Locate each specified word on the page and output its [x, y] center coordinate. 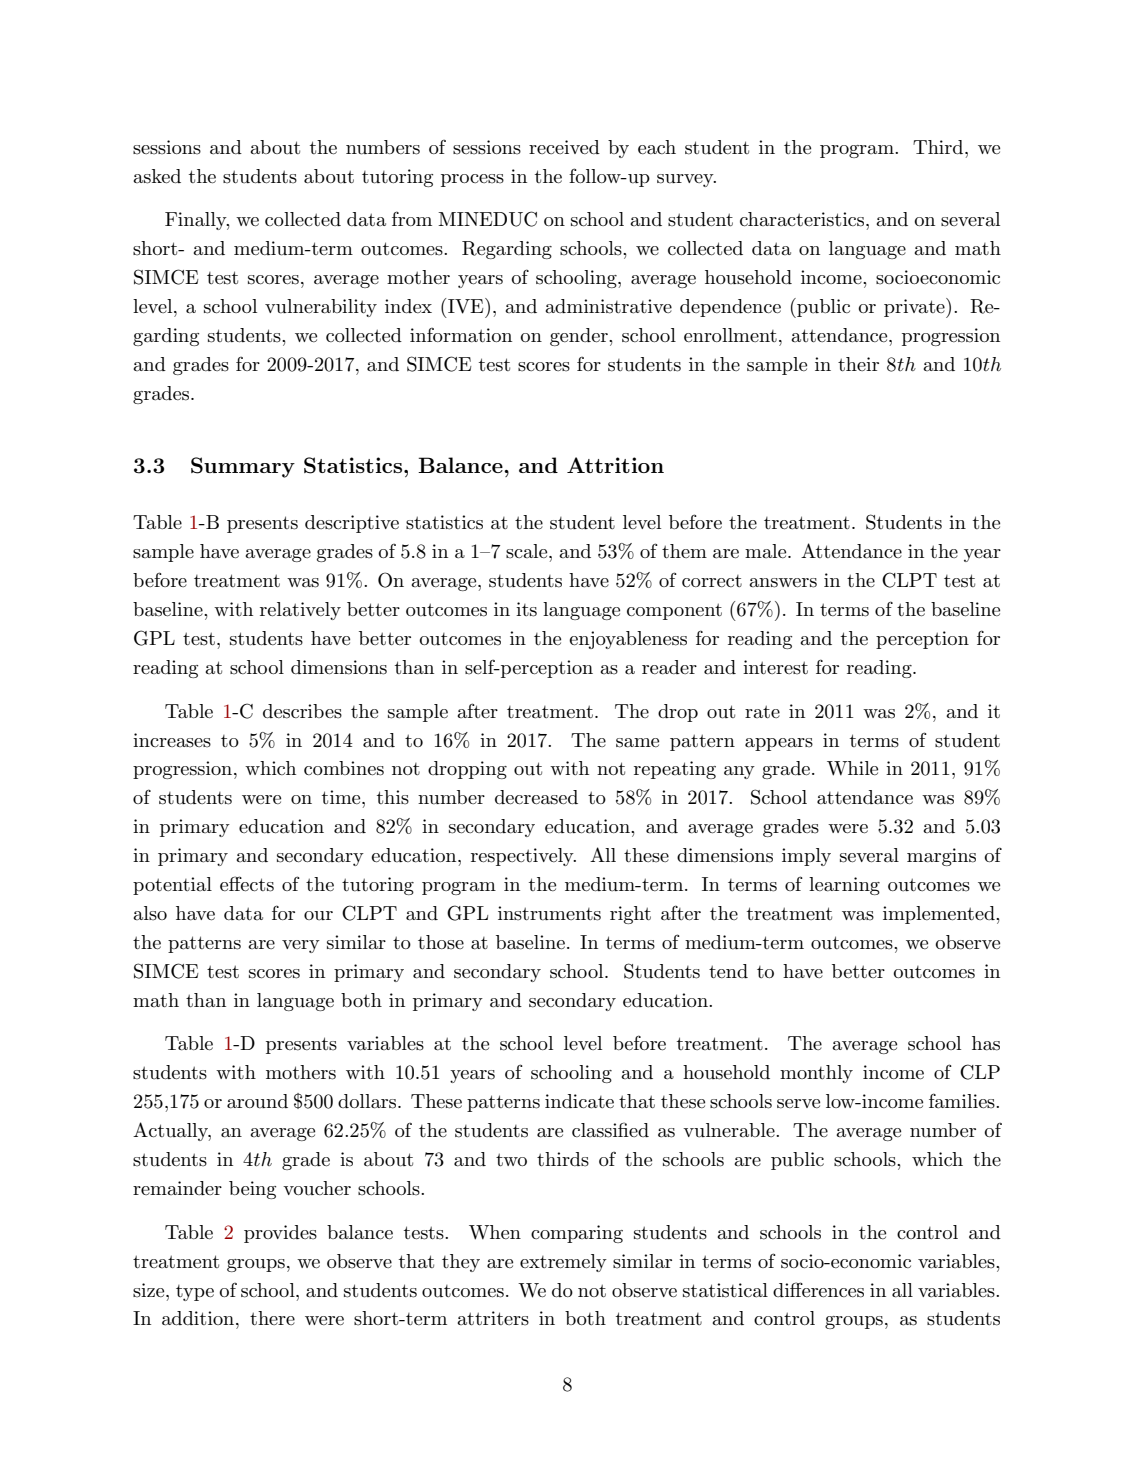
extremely [563, 1263]
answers [783, 583]
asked [157, 176]
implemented [940, 915]
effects [247, 884]
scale [528, 551]
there [272, 1318]
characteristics [803, 219]
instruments [549, 913]
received [564, 147]
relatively [300, 611]
